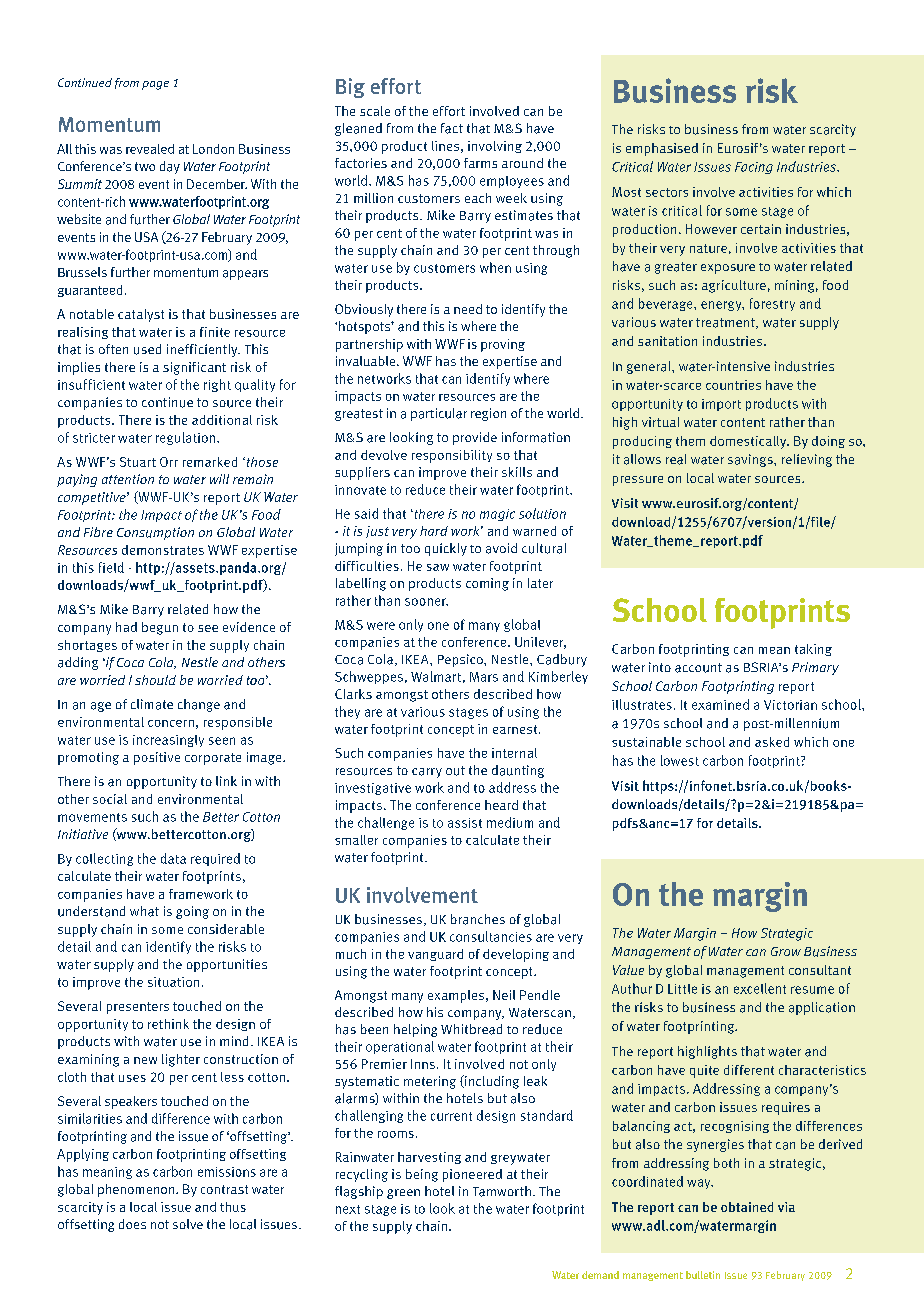 The height and width of the screenshot is (1308, 924). What do you see at coordinates (760, 988) in the screenshot?
I see `excellent` at bounding box center [760, 988].
